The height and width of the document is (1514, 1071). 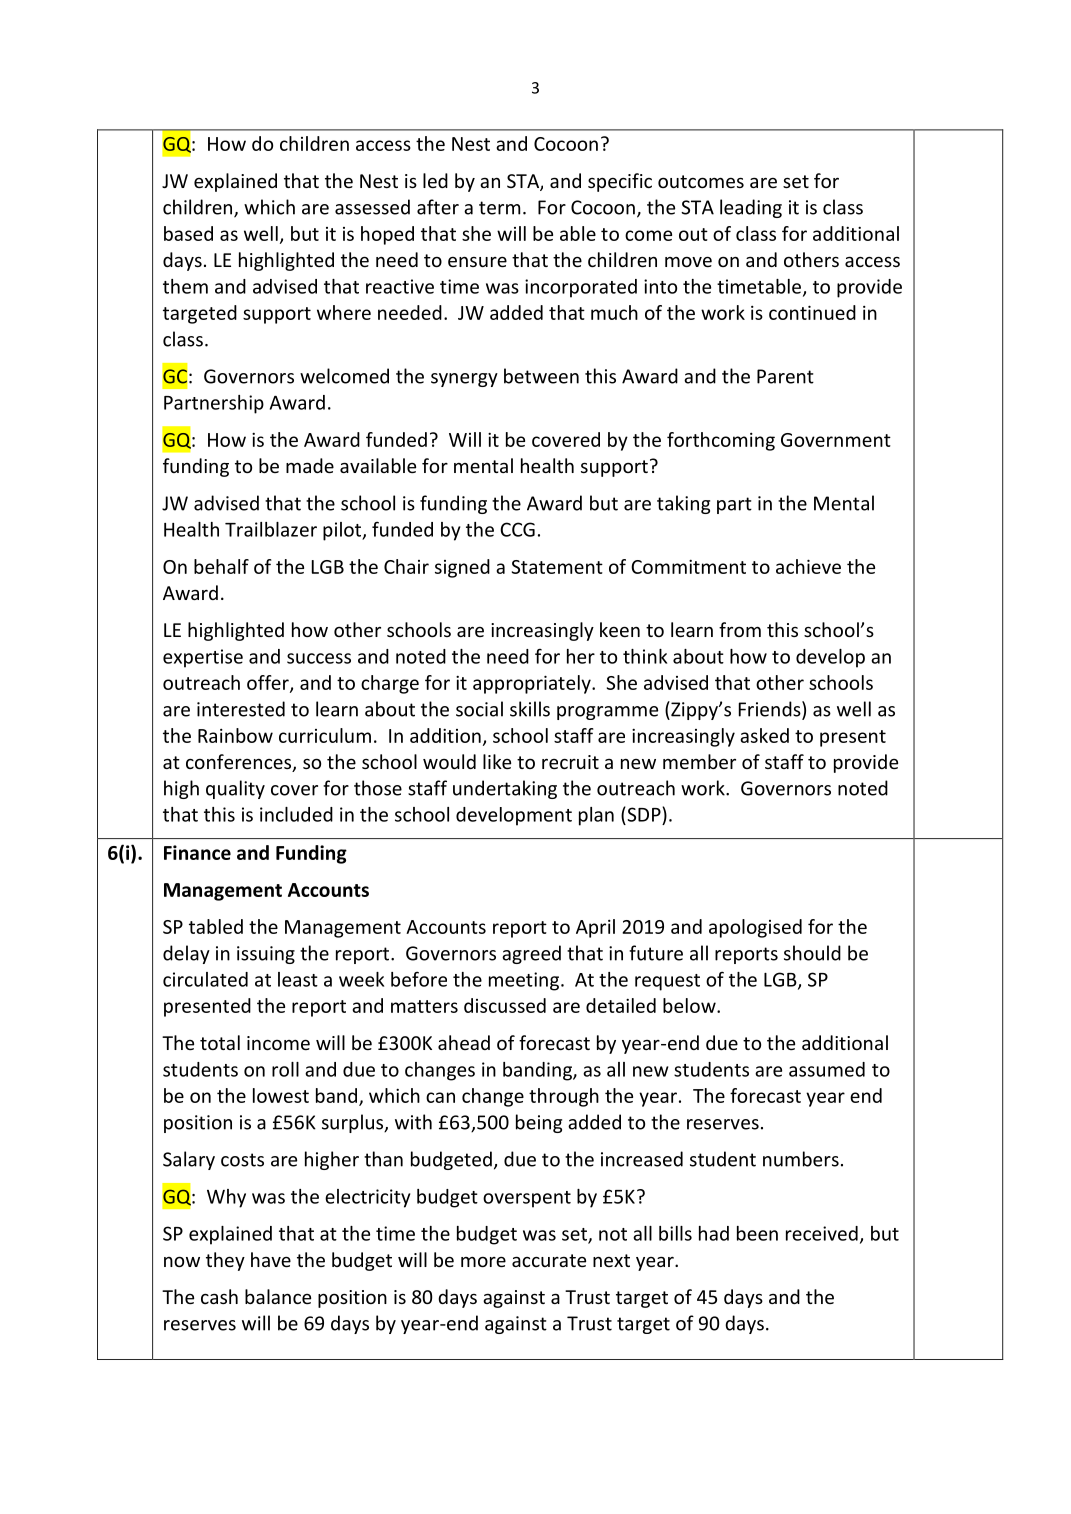 I want to click on apologised, so click(x=755, y=928).
